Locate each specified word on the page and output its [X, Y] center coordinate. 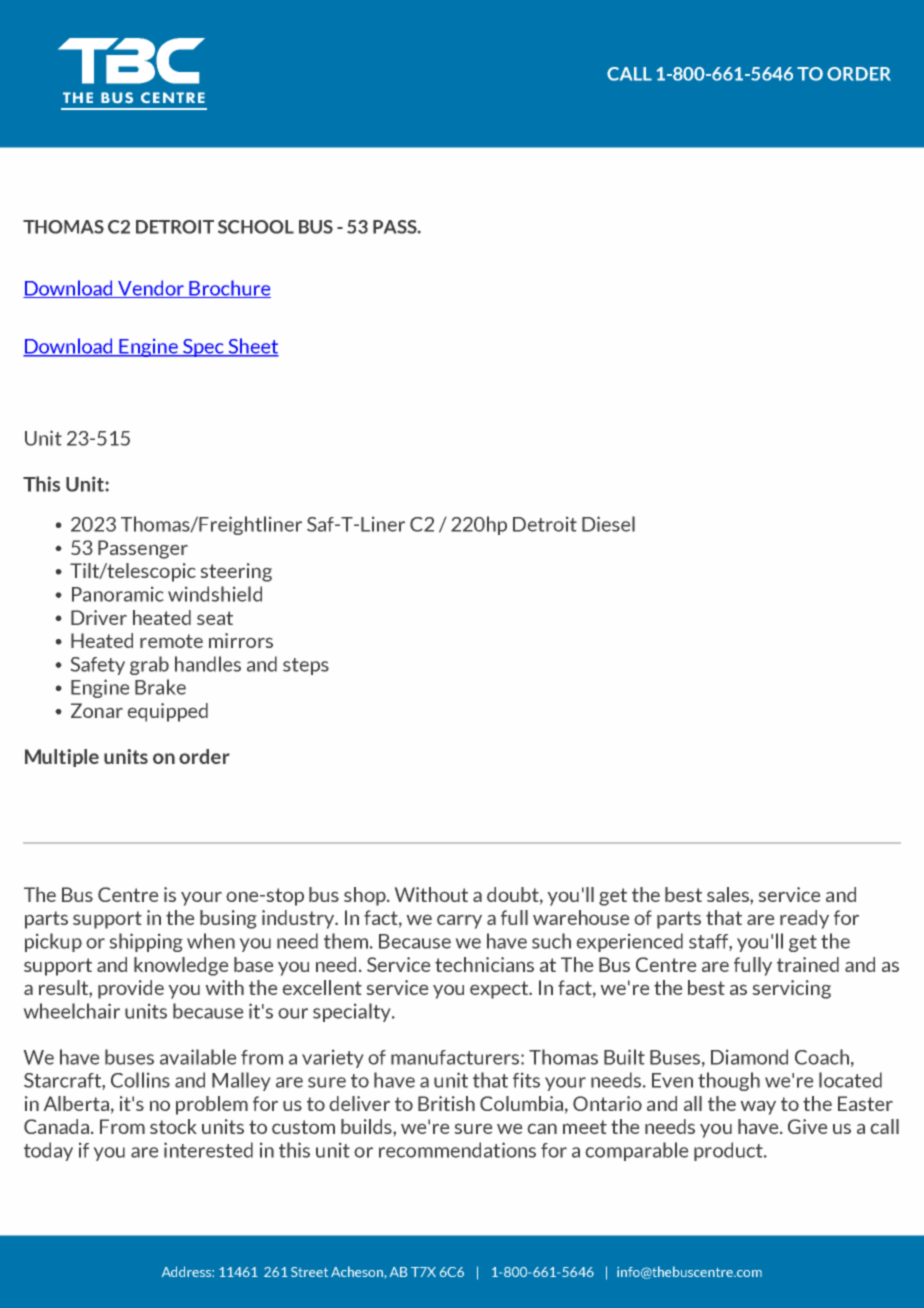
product [729, 1151]
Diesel [608, 524]
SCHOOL [256, 227]
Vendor [151, 289]
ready [804, 919]
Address [187, 1271]
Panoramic [117, 594]
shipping [146, 942]
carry [459, 922]
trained [808, 964]
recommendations [457, 1150]
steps [306, 666]
